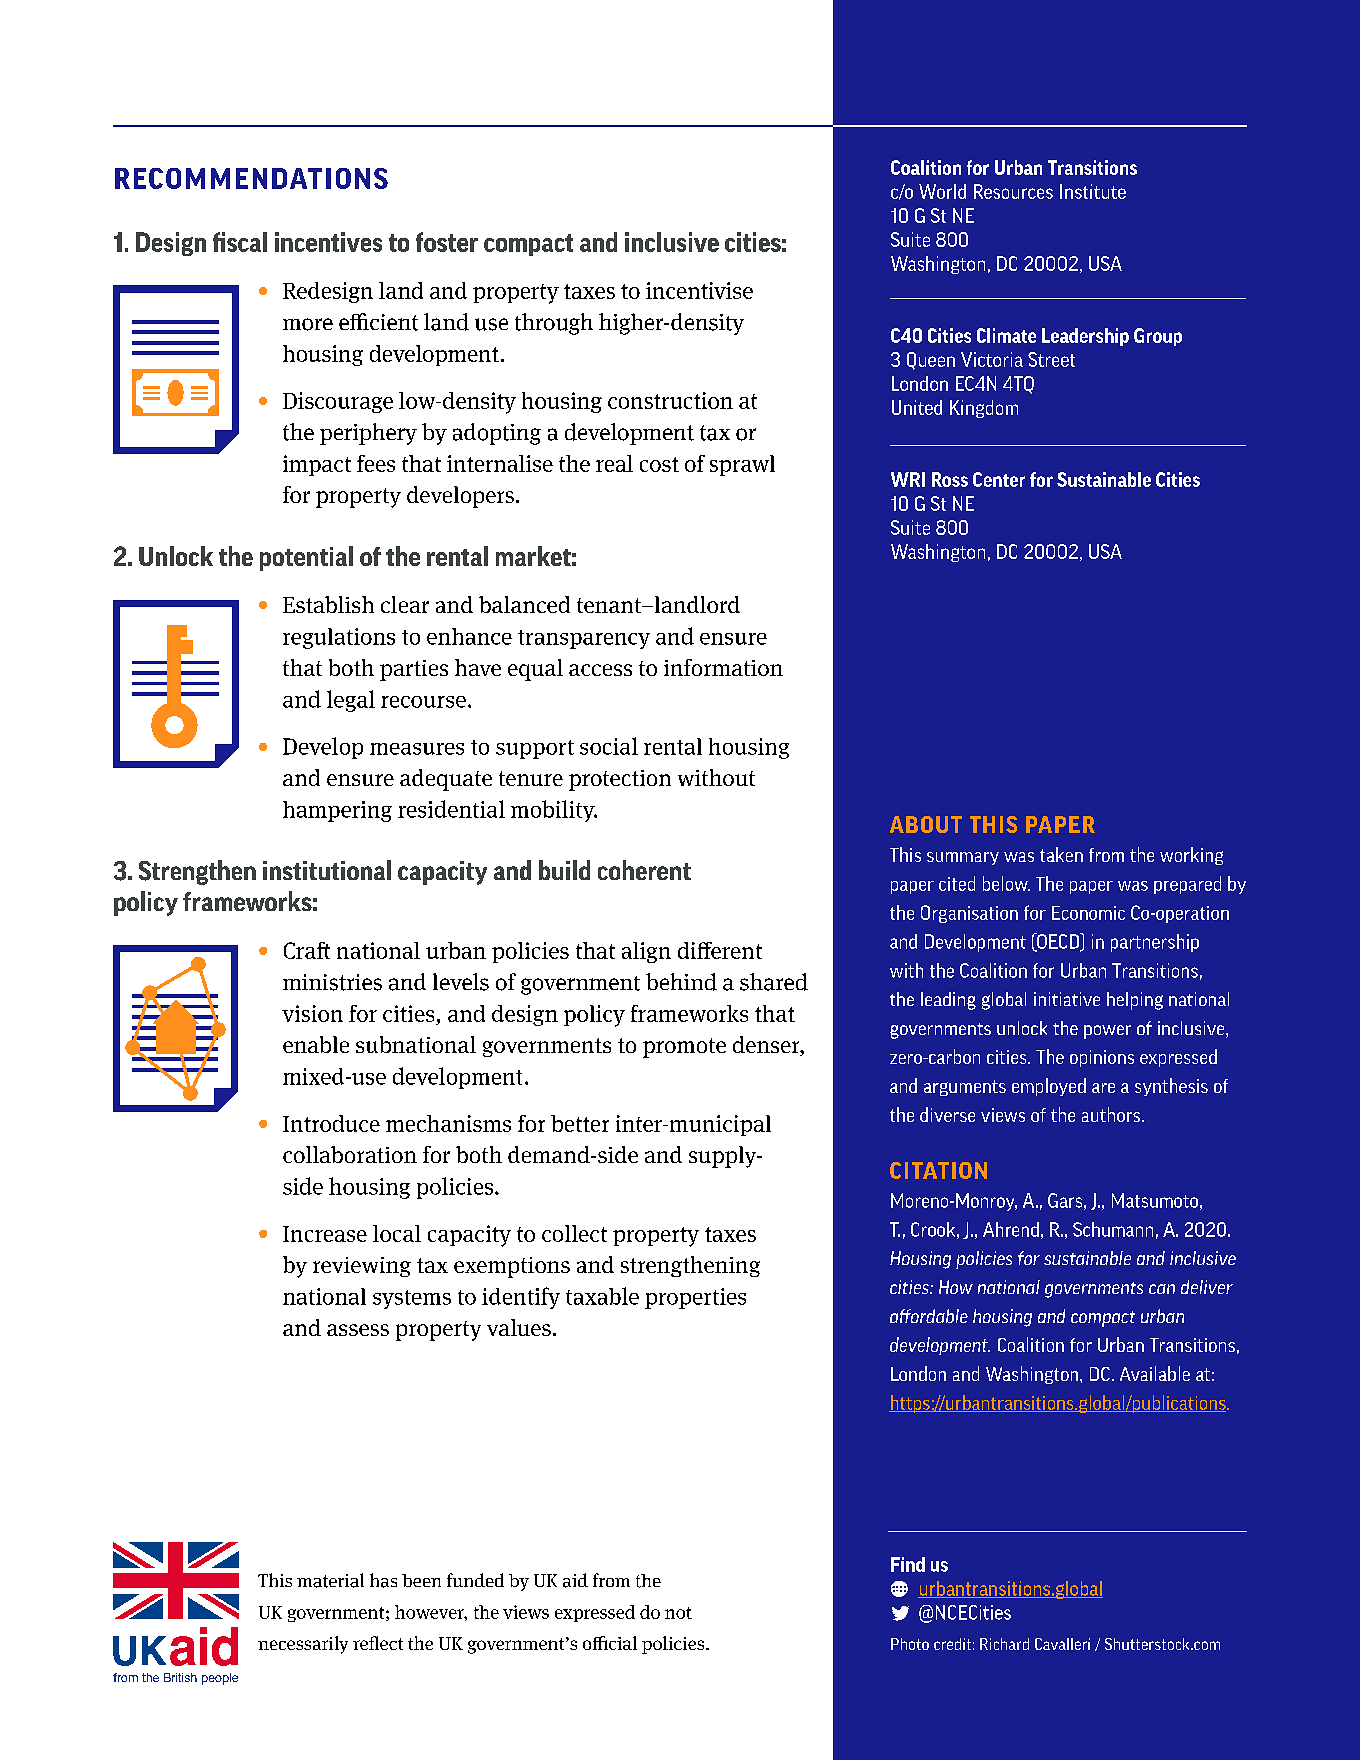  What do you see at coordinates (1093, 191) in the document?
I see `Institute` at bounding box center [1093, 191].
